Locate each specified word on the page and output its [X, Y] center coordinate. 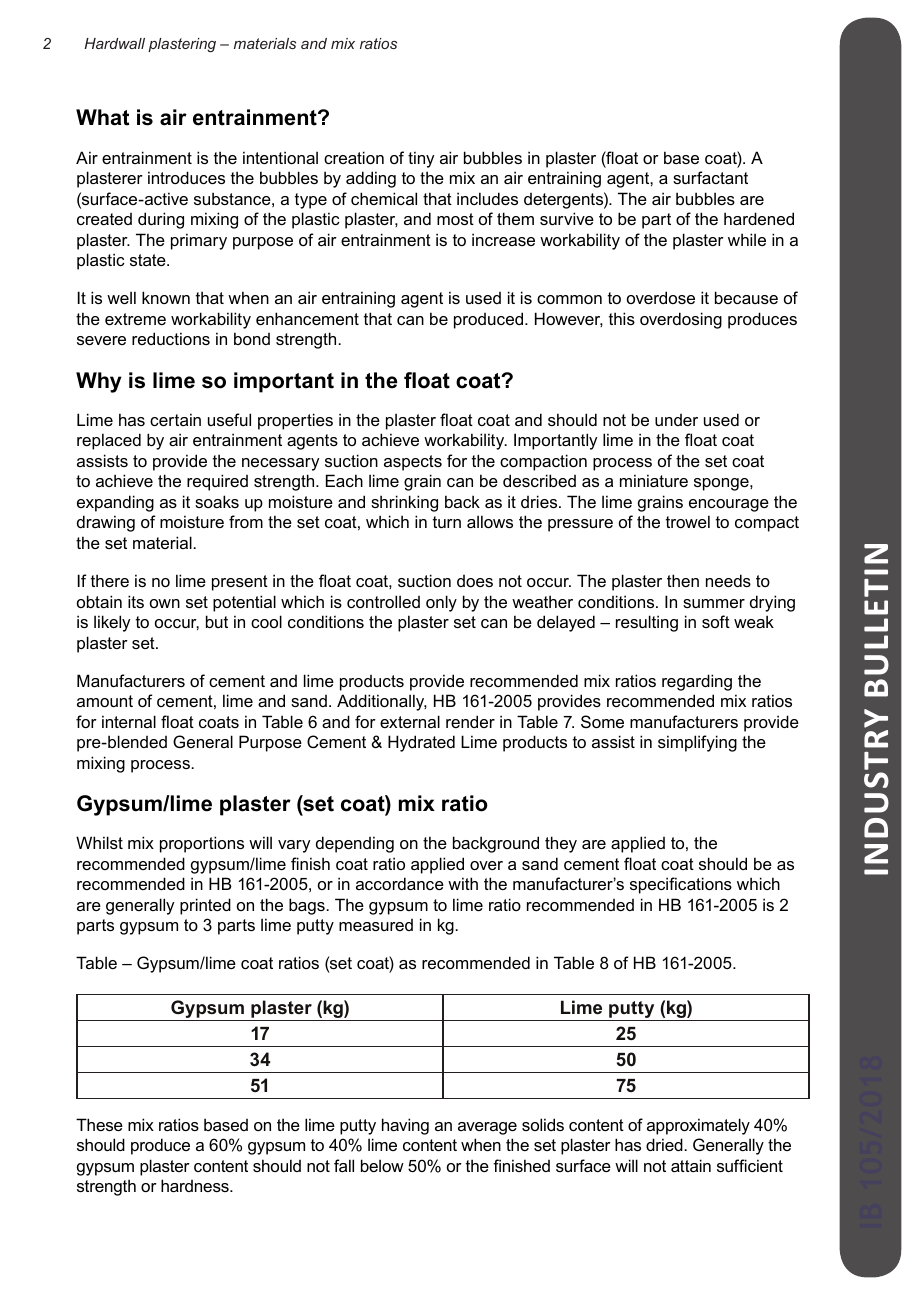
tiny [421, 159]
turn [447, 522]
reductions [171, 338]
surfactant [710, 177]
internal [129, 721]
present [240, 583]
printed [205, 906]
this [622, 318]
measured [376, 925]
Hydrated [421, 743]
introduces [186, 177]
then [683, 580]
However [569, 319]
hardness [196, 1185]
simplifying [697, 743]
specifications [681, 885]
